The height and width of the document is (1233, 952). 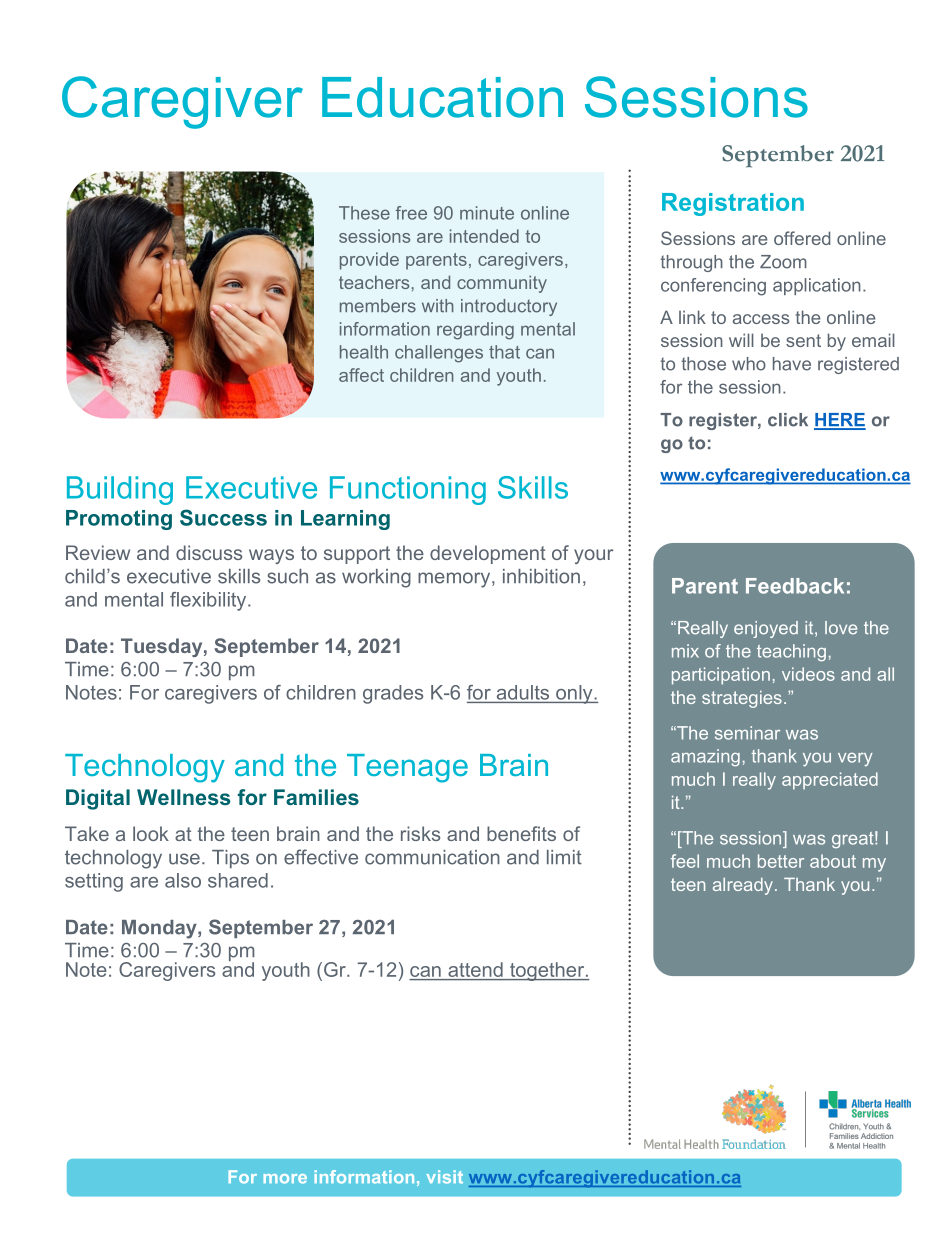 What do you see at coordinates (183, 880) in the document?
I see `also` at bounding box center [183, 880].
